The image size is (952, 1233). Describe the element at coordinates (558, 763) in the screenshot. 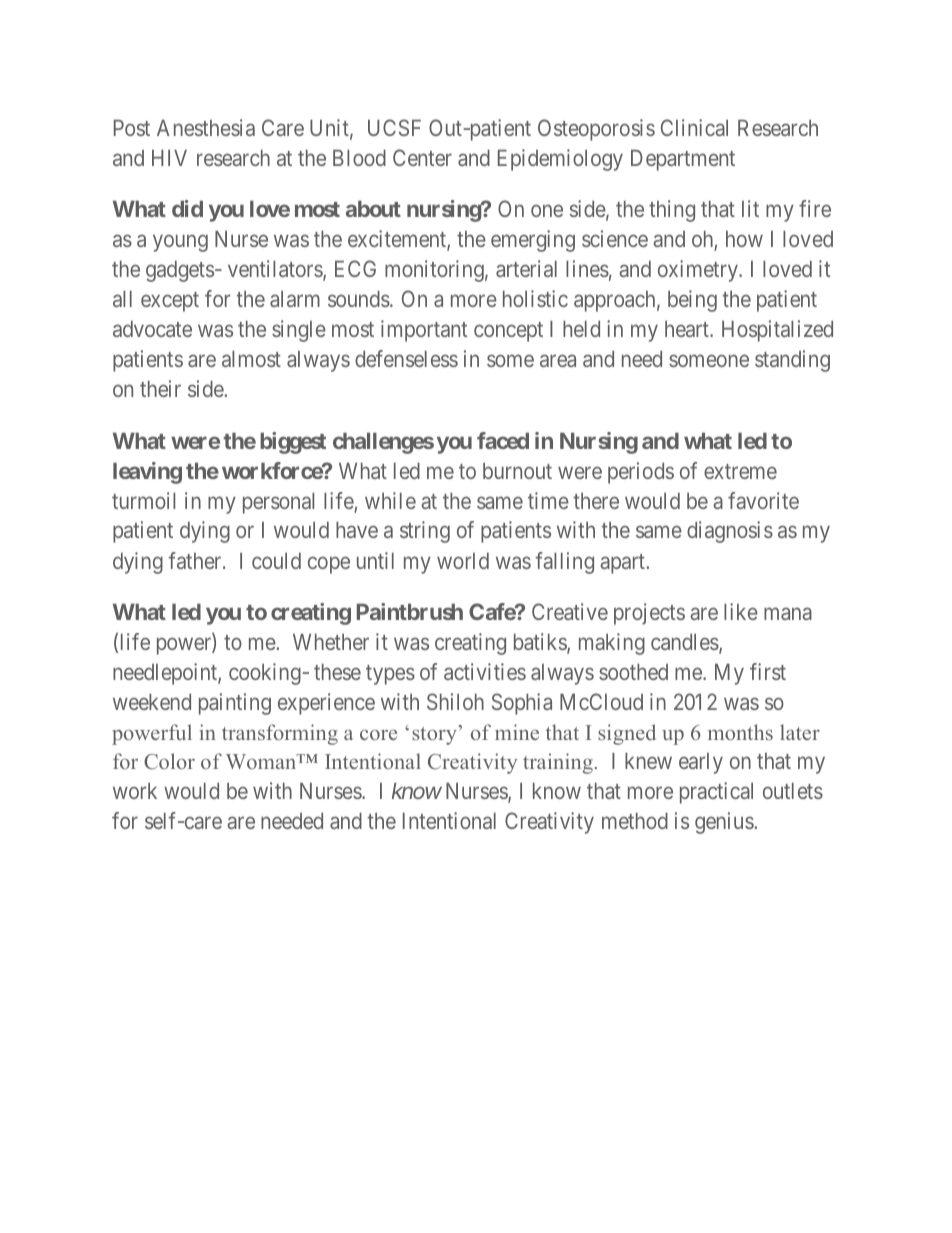

I see `training` at that location.
